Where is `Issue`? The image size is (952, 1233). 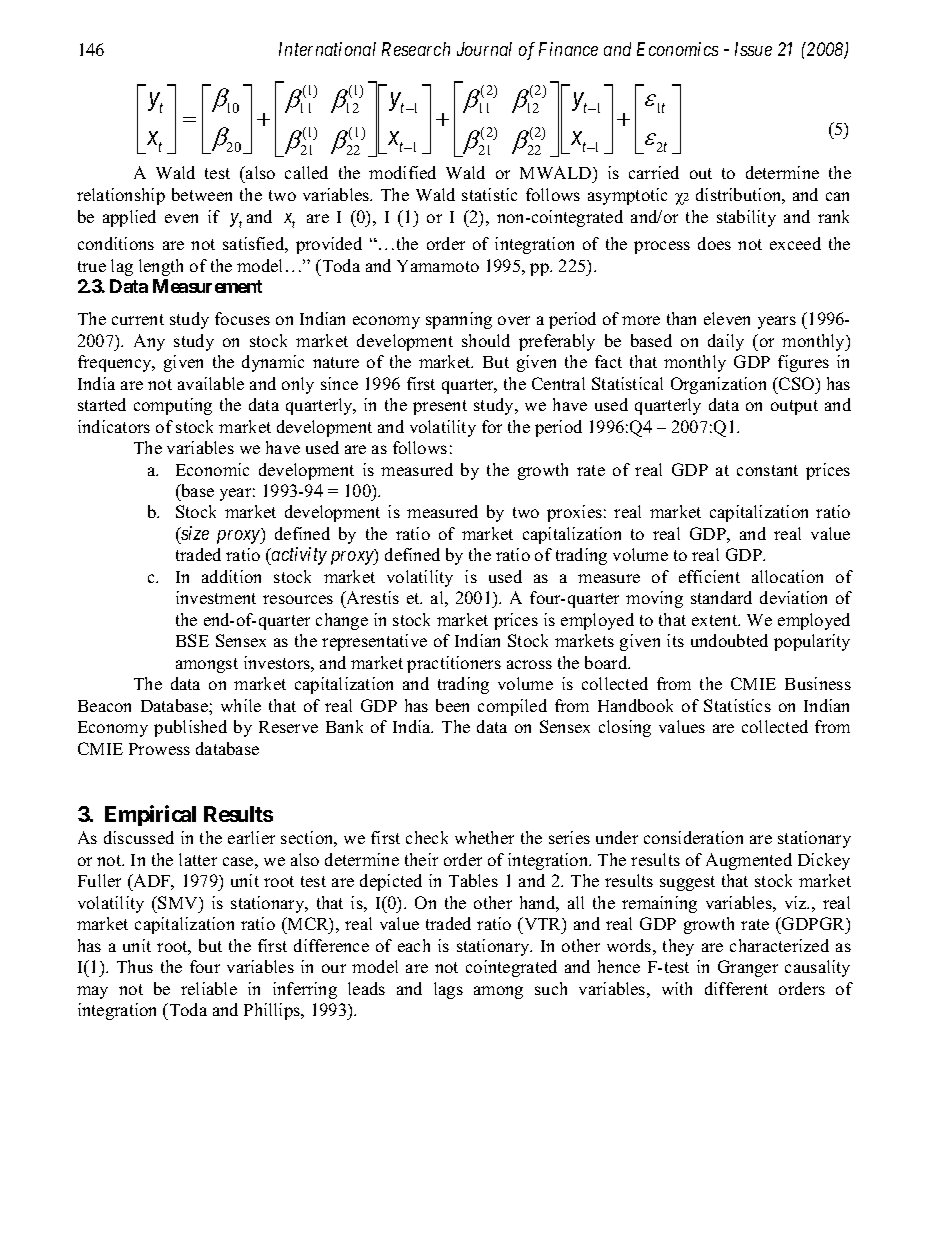
Issue is located at coordinates (753, 49).
